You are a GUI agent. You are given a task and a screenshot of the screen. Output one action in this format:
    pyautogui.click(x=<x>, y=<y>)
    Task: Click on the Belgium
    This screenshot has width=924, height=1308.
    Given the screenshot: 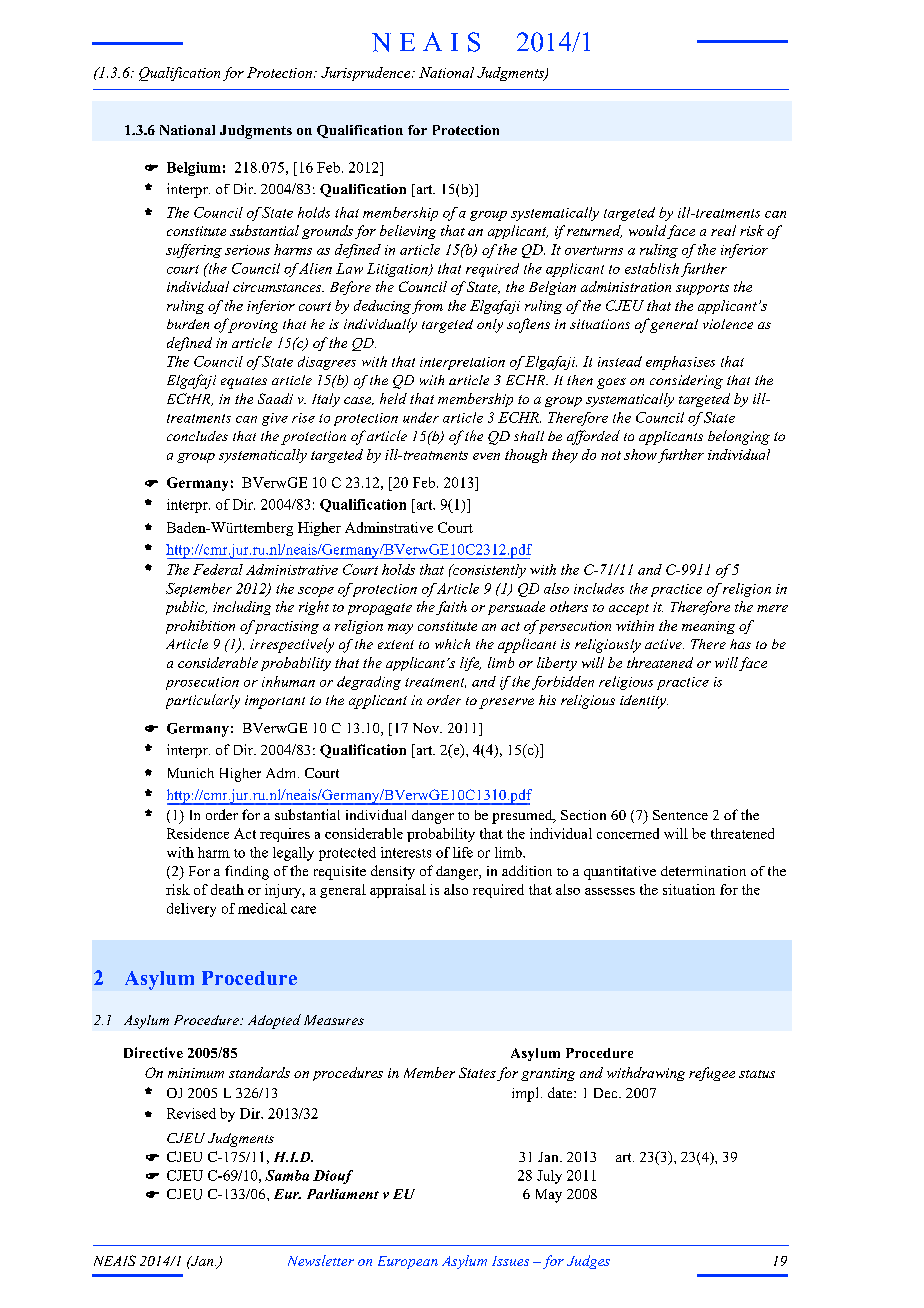 What is the action you would take?
    pyautogui.click(x=194, y=169)
